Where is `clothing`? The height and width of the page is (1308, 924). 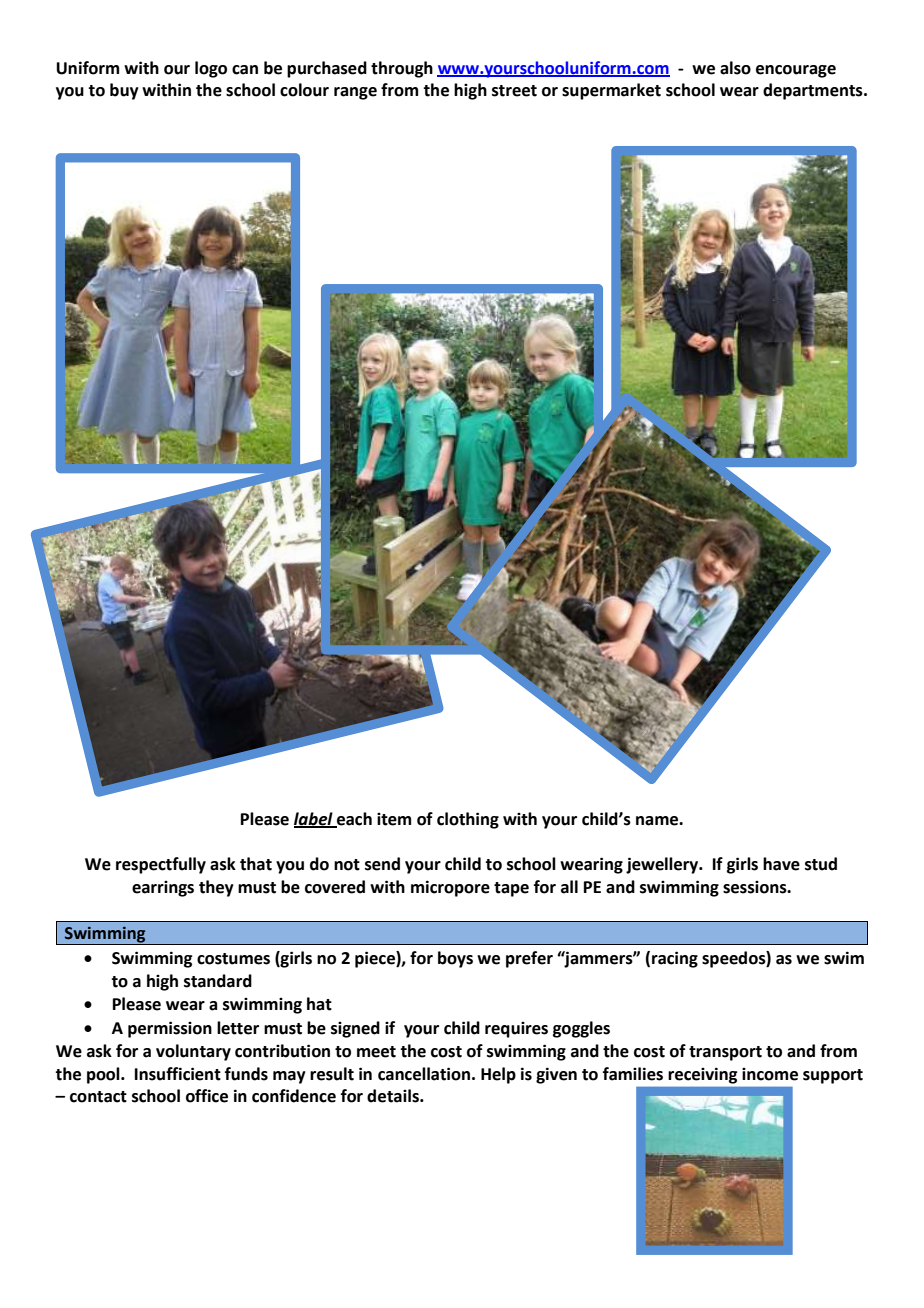 clothing is located at coordinates (468, 820).
